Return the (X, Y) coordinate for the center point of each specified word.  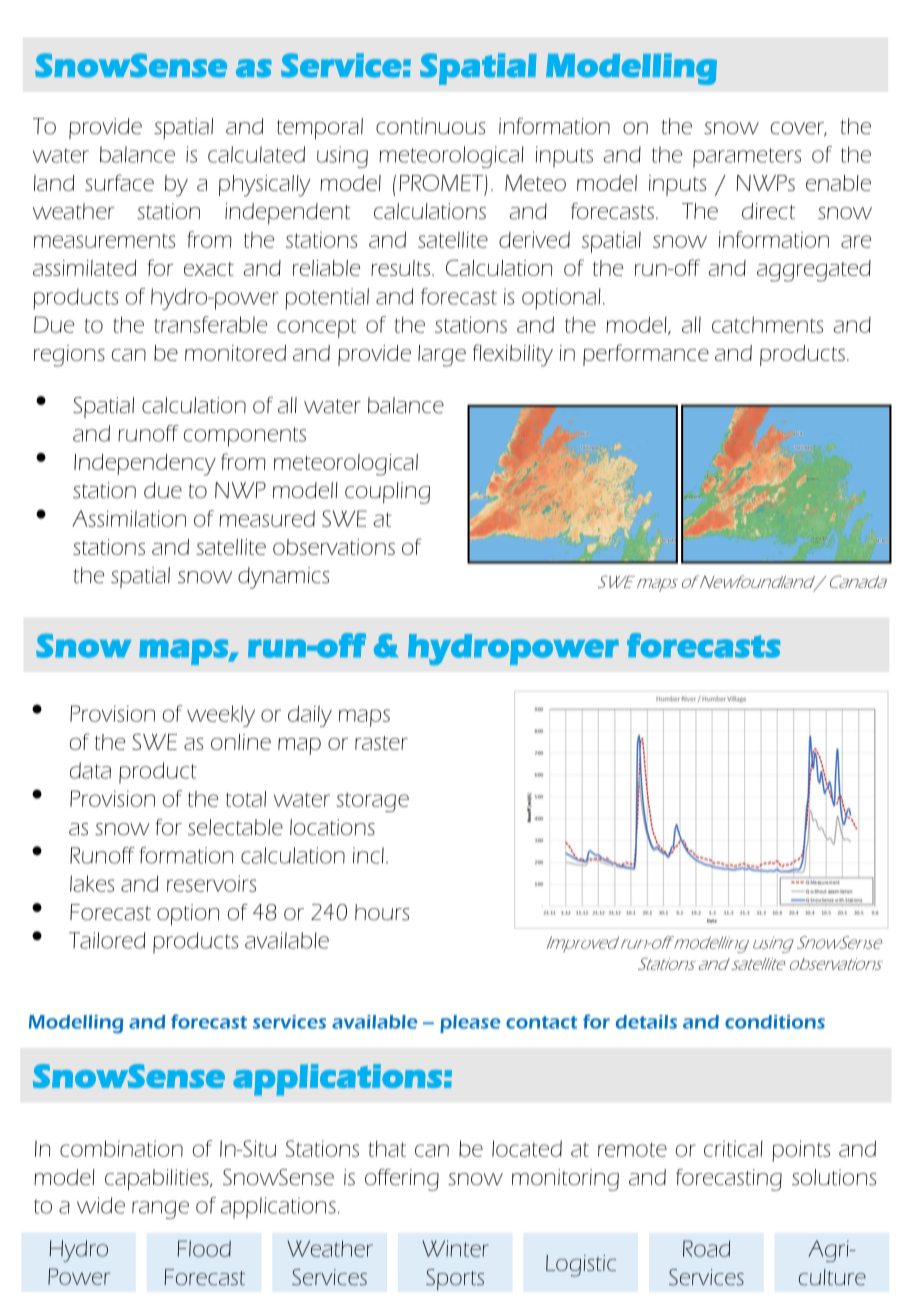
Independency (145, 465)
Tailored (107, 940)
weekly (221, 716)
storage (372, 802)
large (442, 356)
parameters (747, 158)
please (470, 1024)
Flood (204, 1248)
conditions (775, 1022)
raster (381, 743)
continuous (430, 126)
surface (119, 182)
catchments (767, 324)
